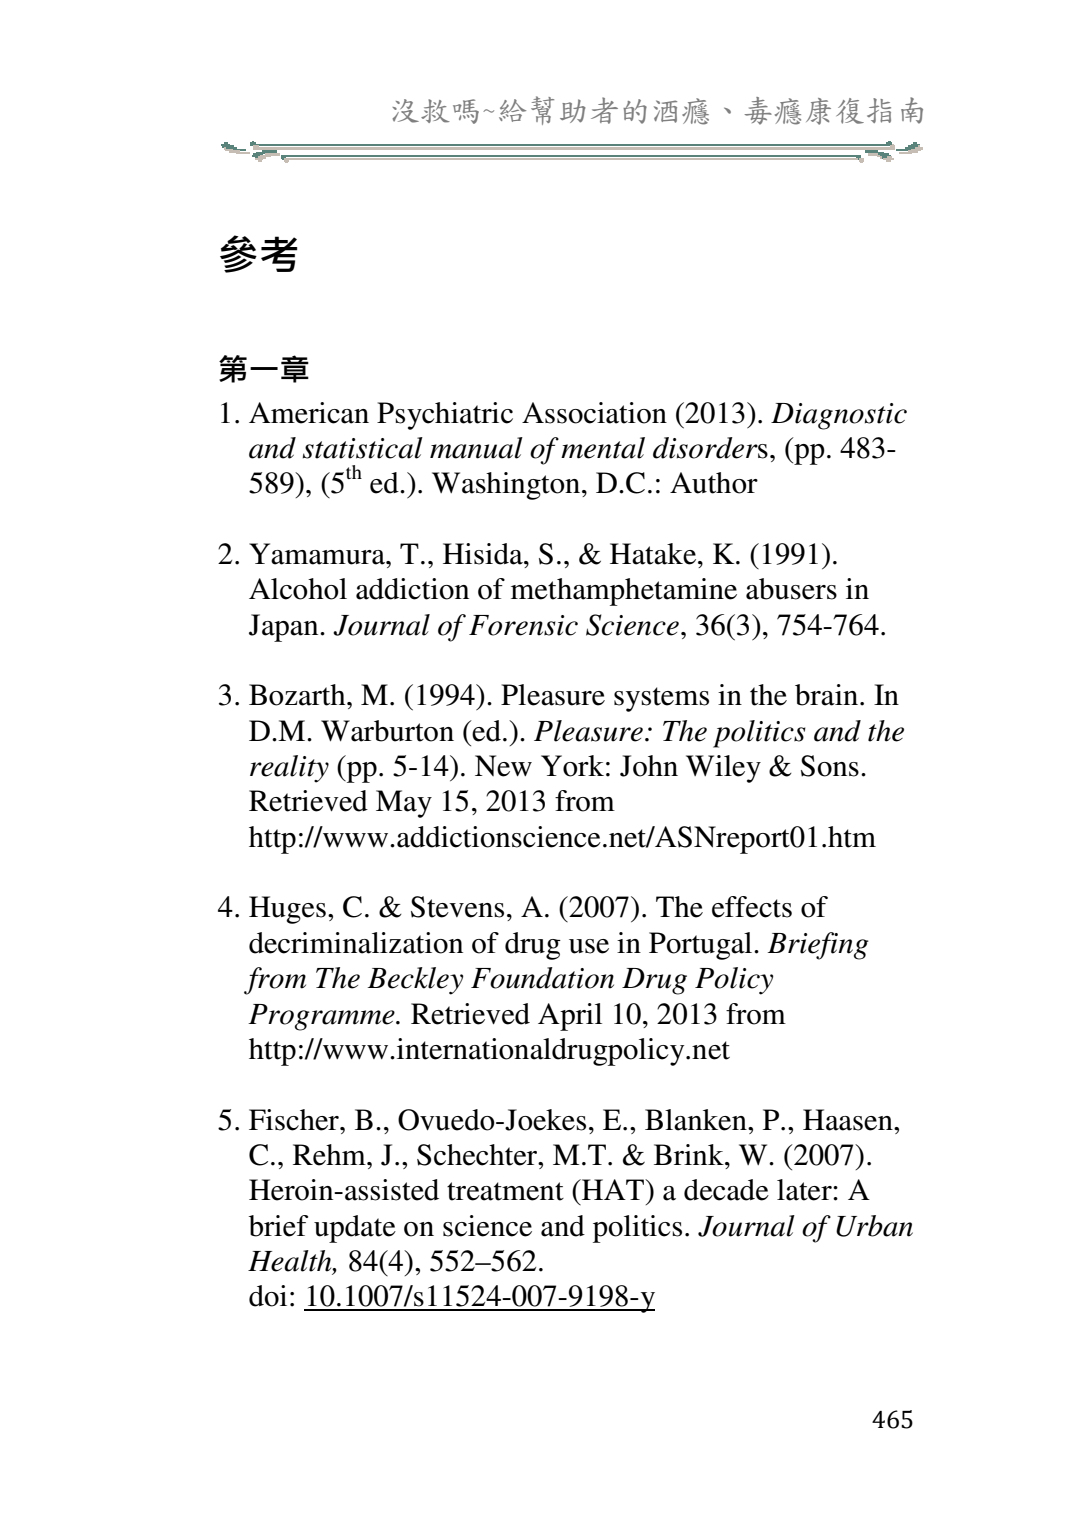  Describe the element at coordinates (355, 1229) in the image. I see `update` at that location.
